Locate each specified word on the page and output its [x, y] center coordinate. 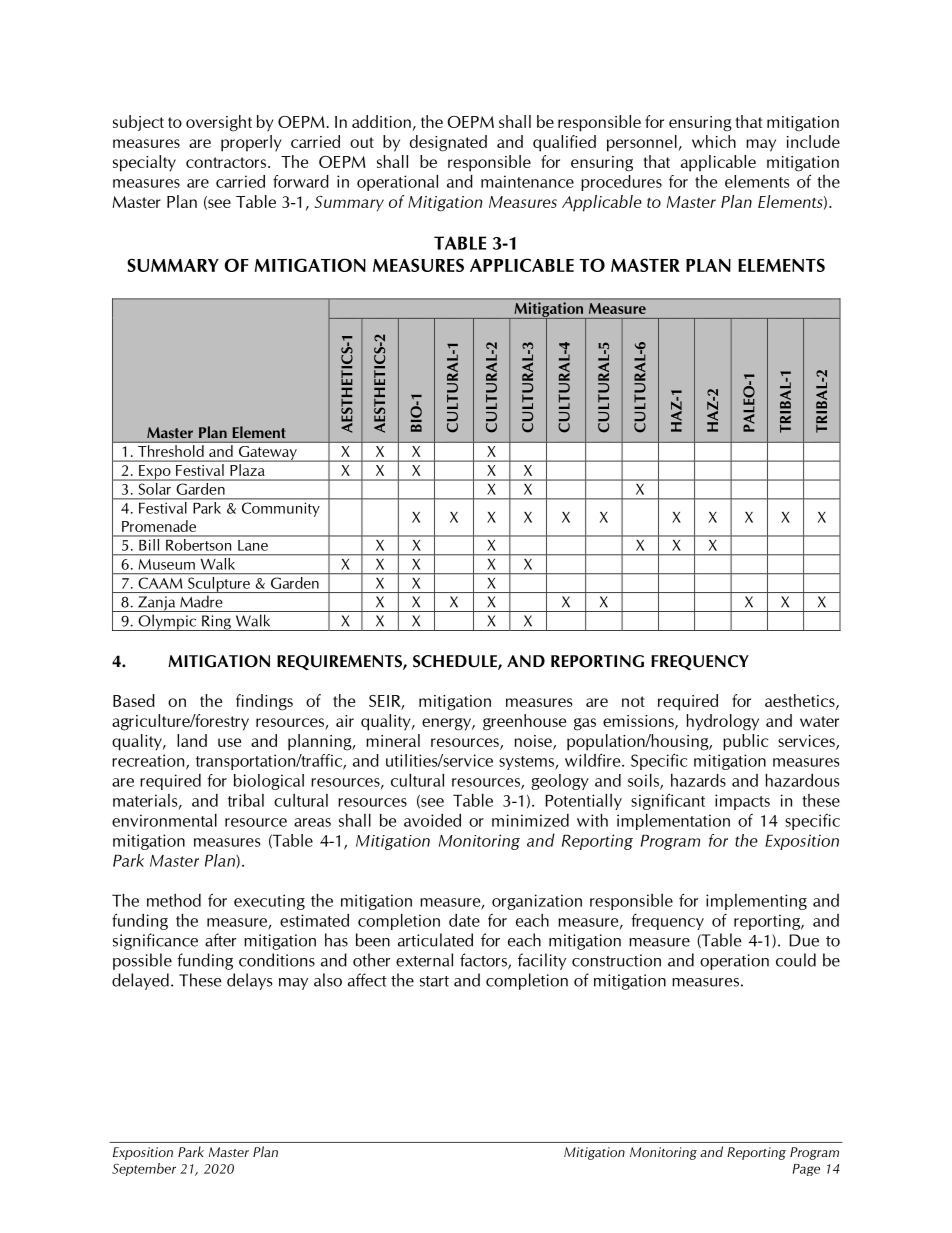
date [464, 920]
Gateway [267, 454]
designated [448, 143]
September [144, 1169]
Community [281, 509]
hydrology [722, 722]
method [174, 900]
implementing [756, 902]
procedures [621, 183]
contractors [226, 162]
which [714, 141]
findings [264, 702]
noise [534, 742]
